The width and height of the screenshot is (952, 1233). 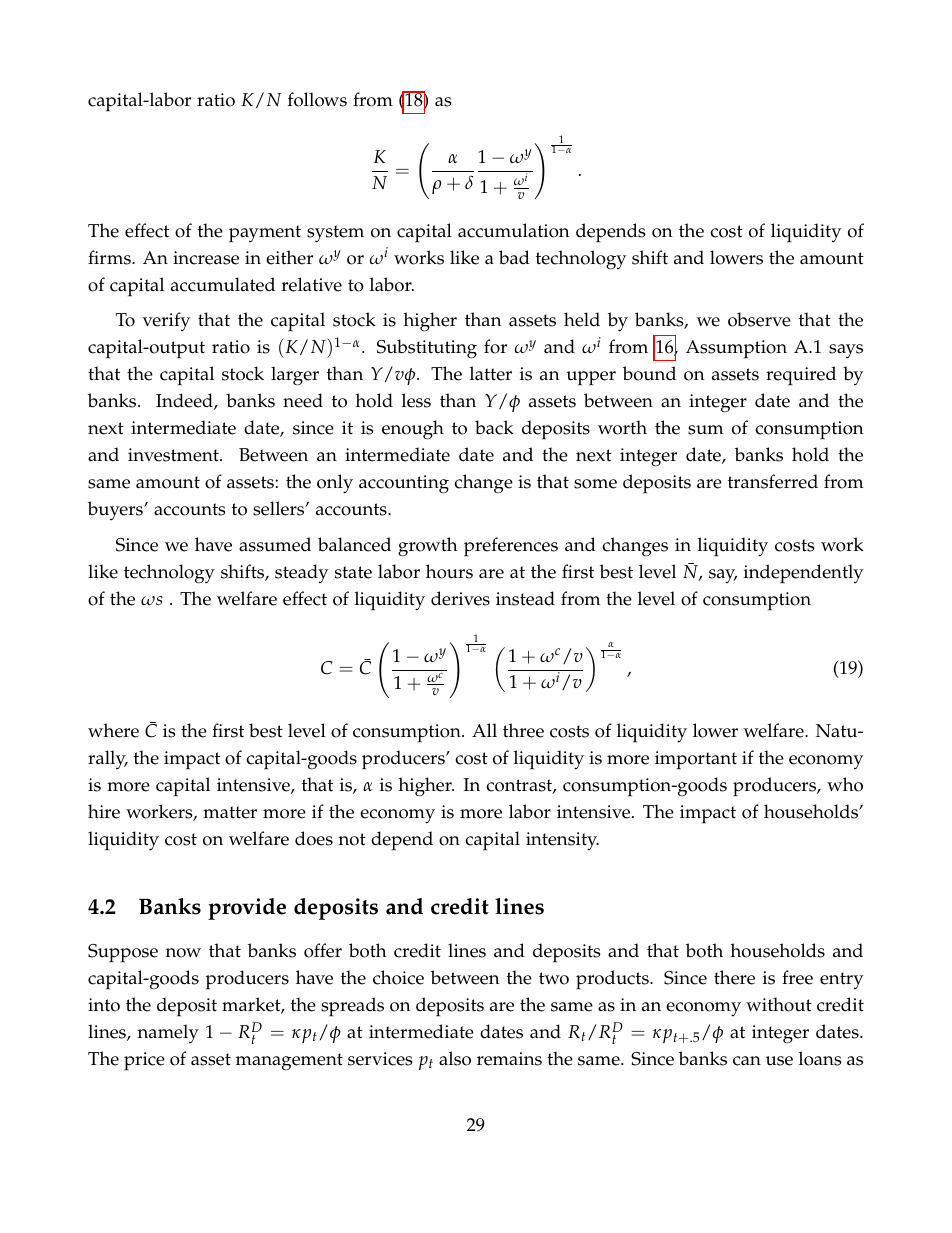 I want to click on transferred, so click(x=773, y=481).
